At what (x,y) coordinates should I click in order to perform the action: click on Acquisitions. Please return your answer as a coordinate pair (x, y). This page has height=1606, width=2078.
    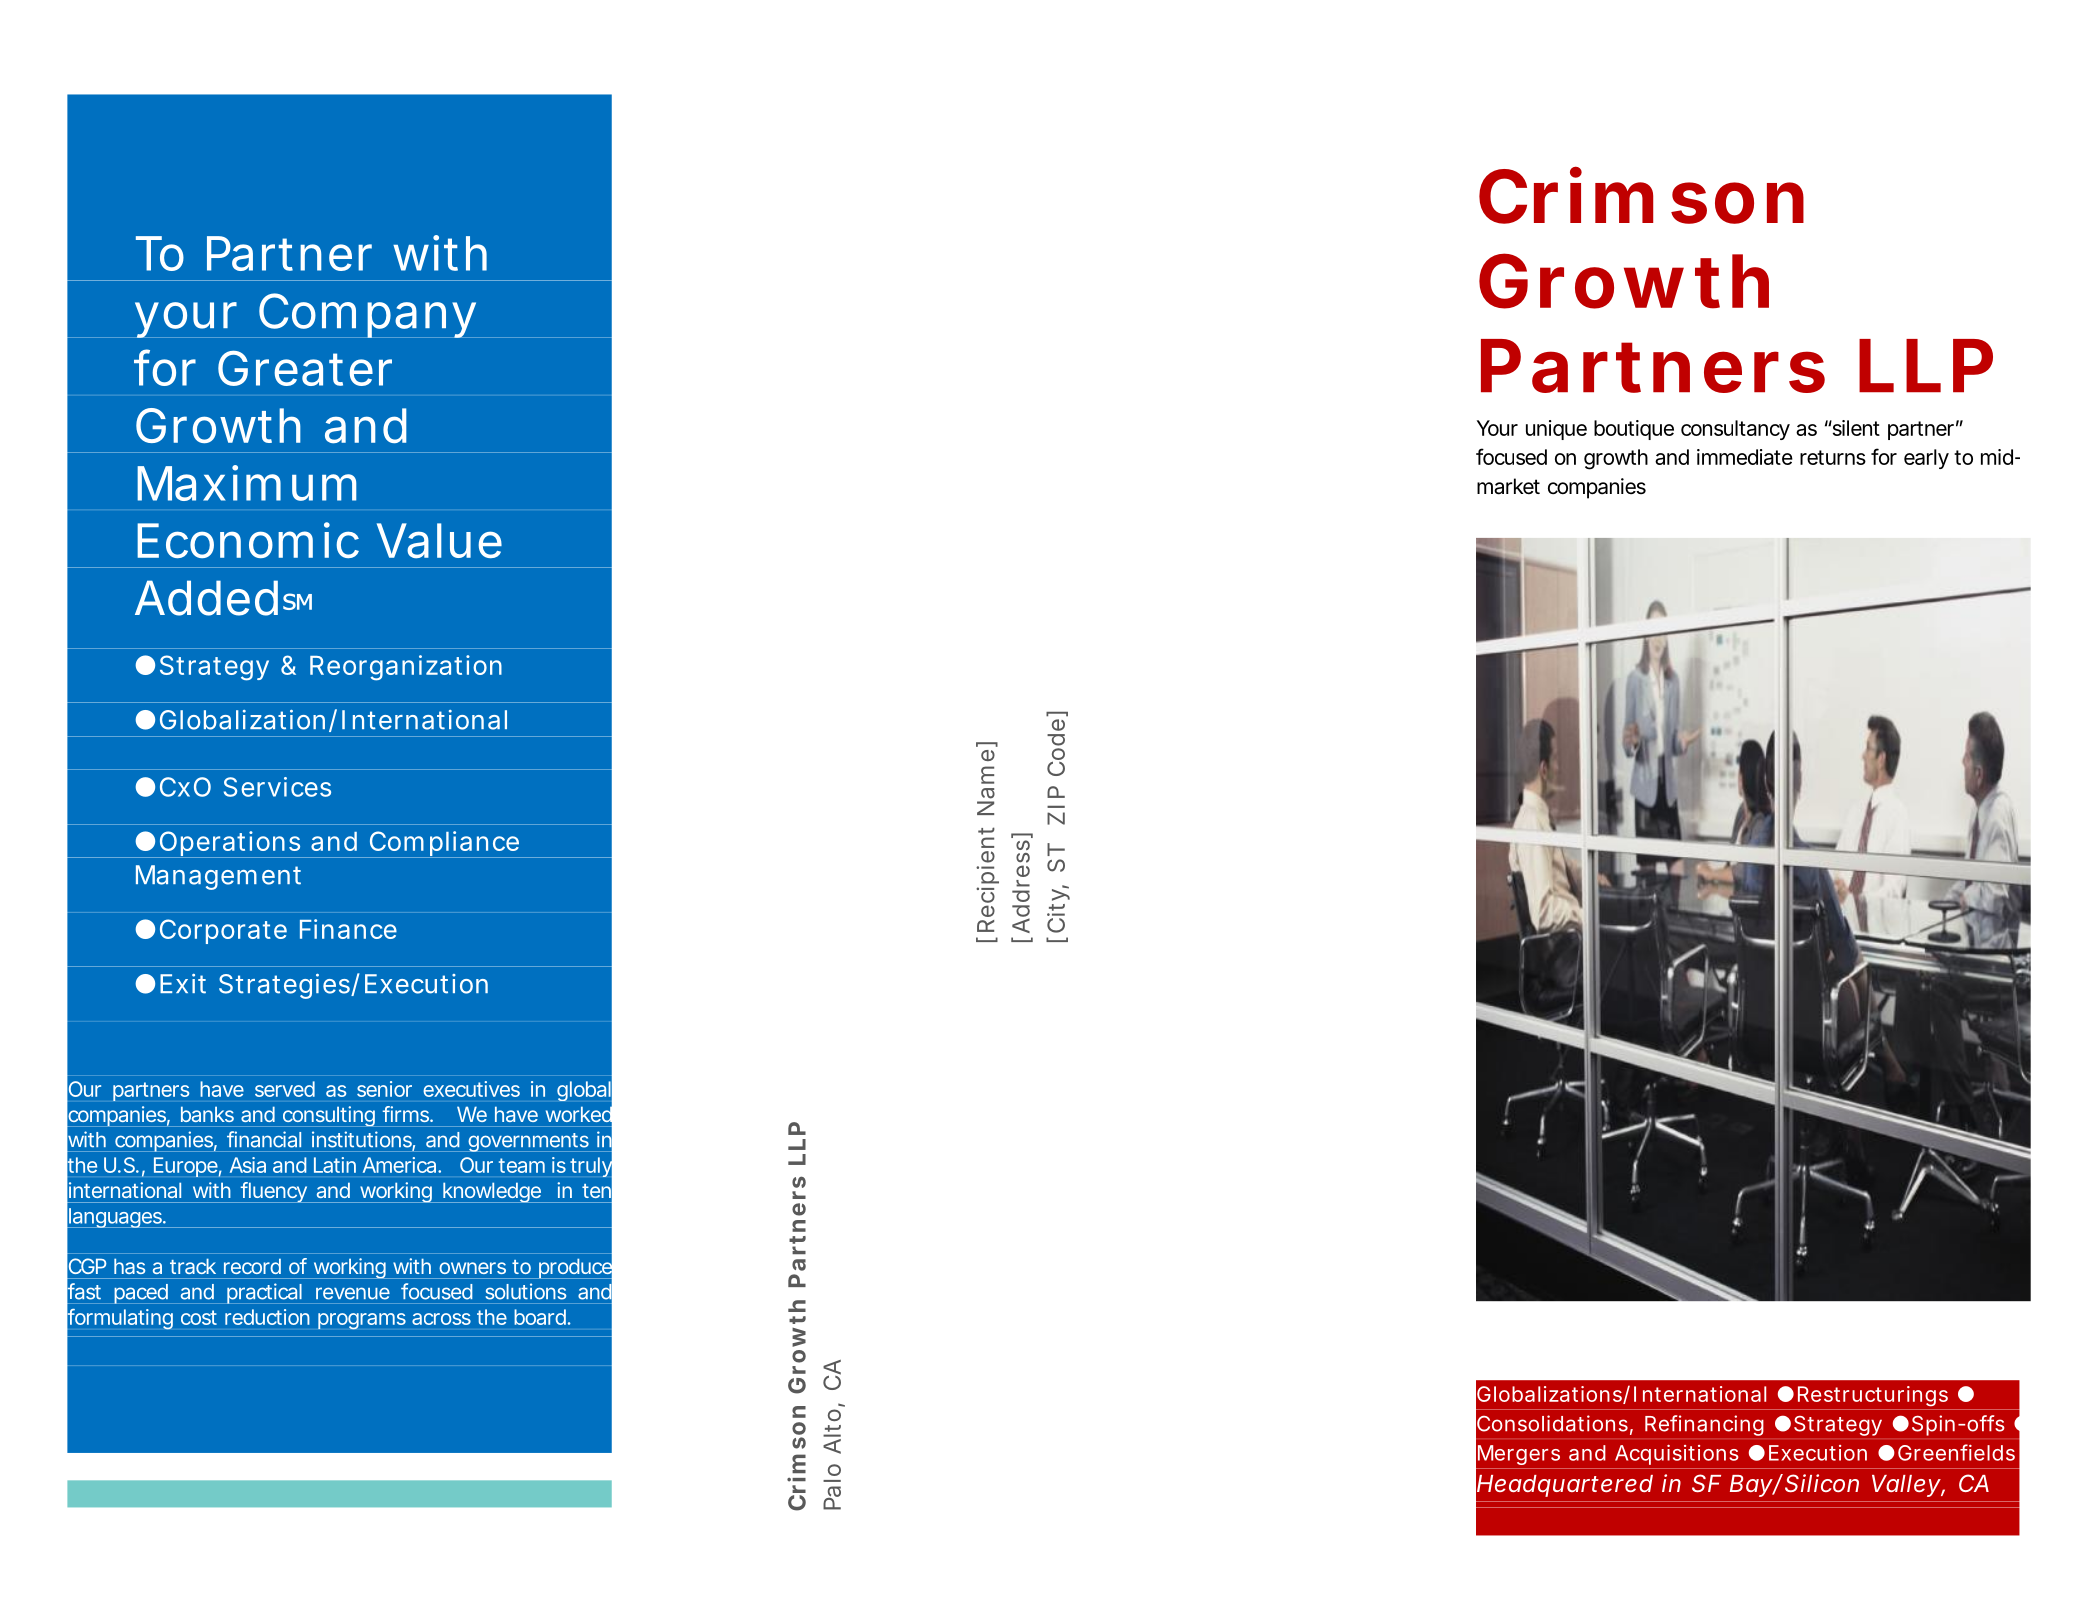
    Looking at the image, I should click on (1677, 1455).
